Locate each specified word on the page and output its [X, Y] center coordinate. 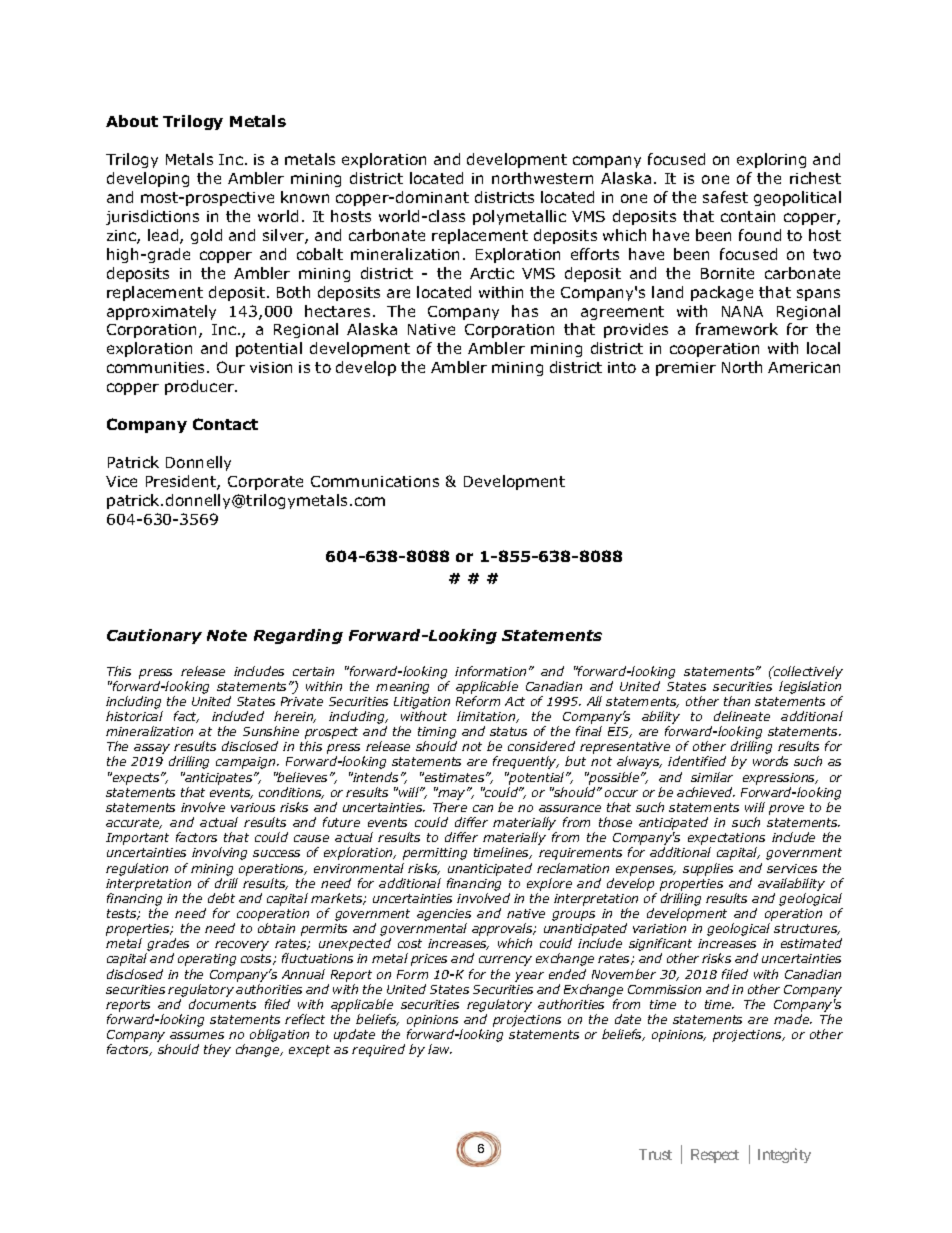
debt [221, 898]
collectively [807, 672]
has [525, 311]
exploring [771, 160]
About [132, 121]
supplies [708, 869]
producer [200, 387]
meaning [402, 688]
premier [686, 369]
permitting [435, 854]
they [217, 1050]
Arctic [492, 273]
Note [227, 635]
